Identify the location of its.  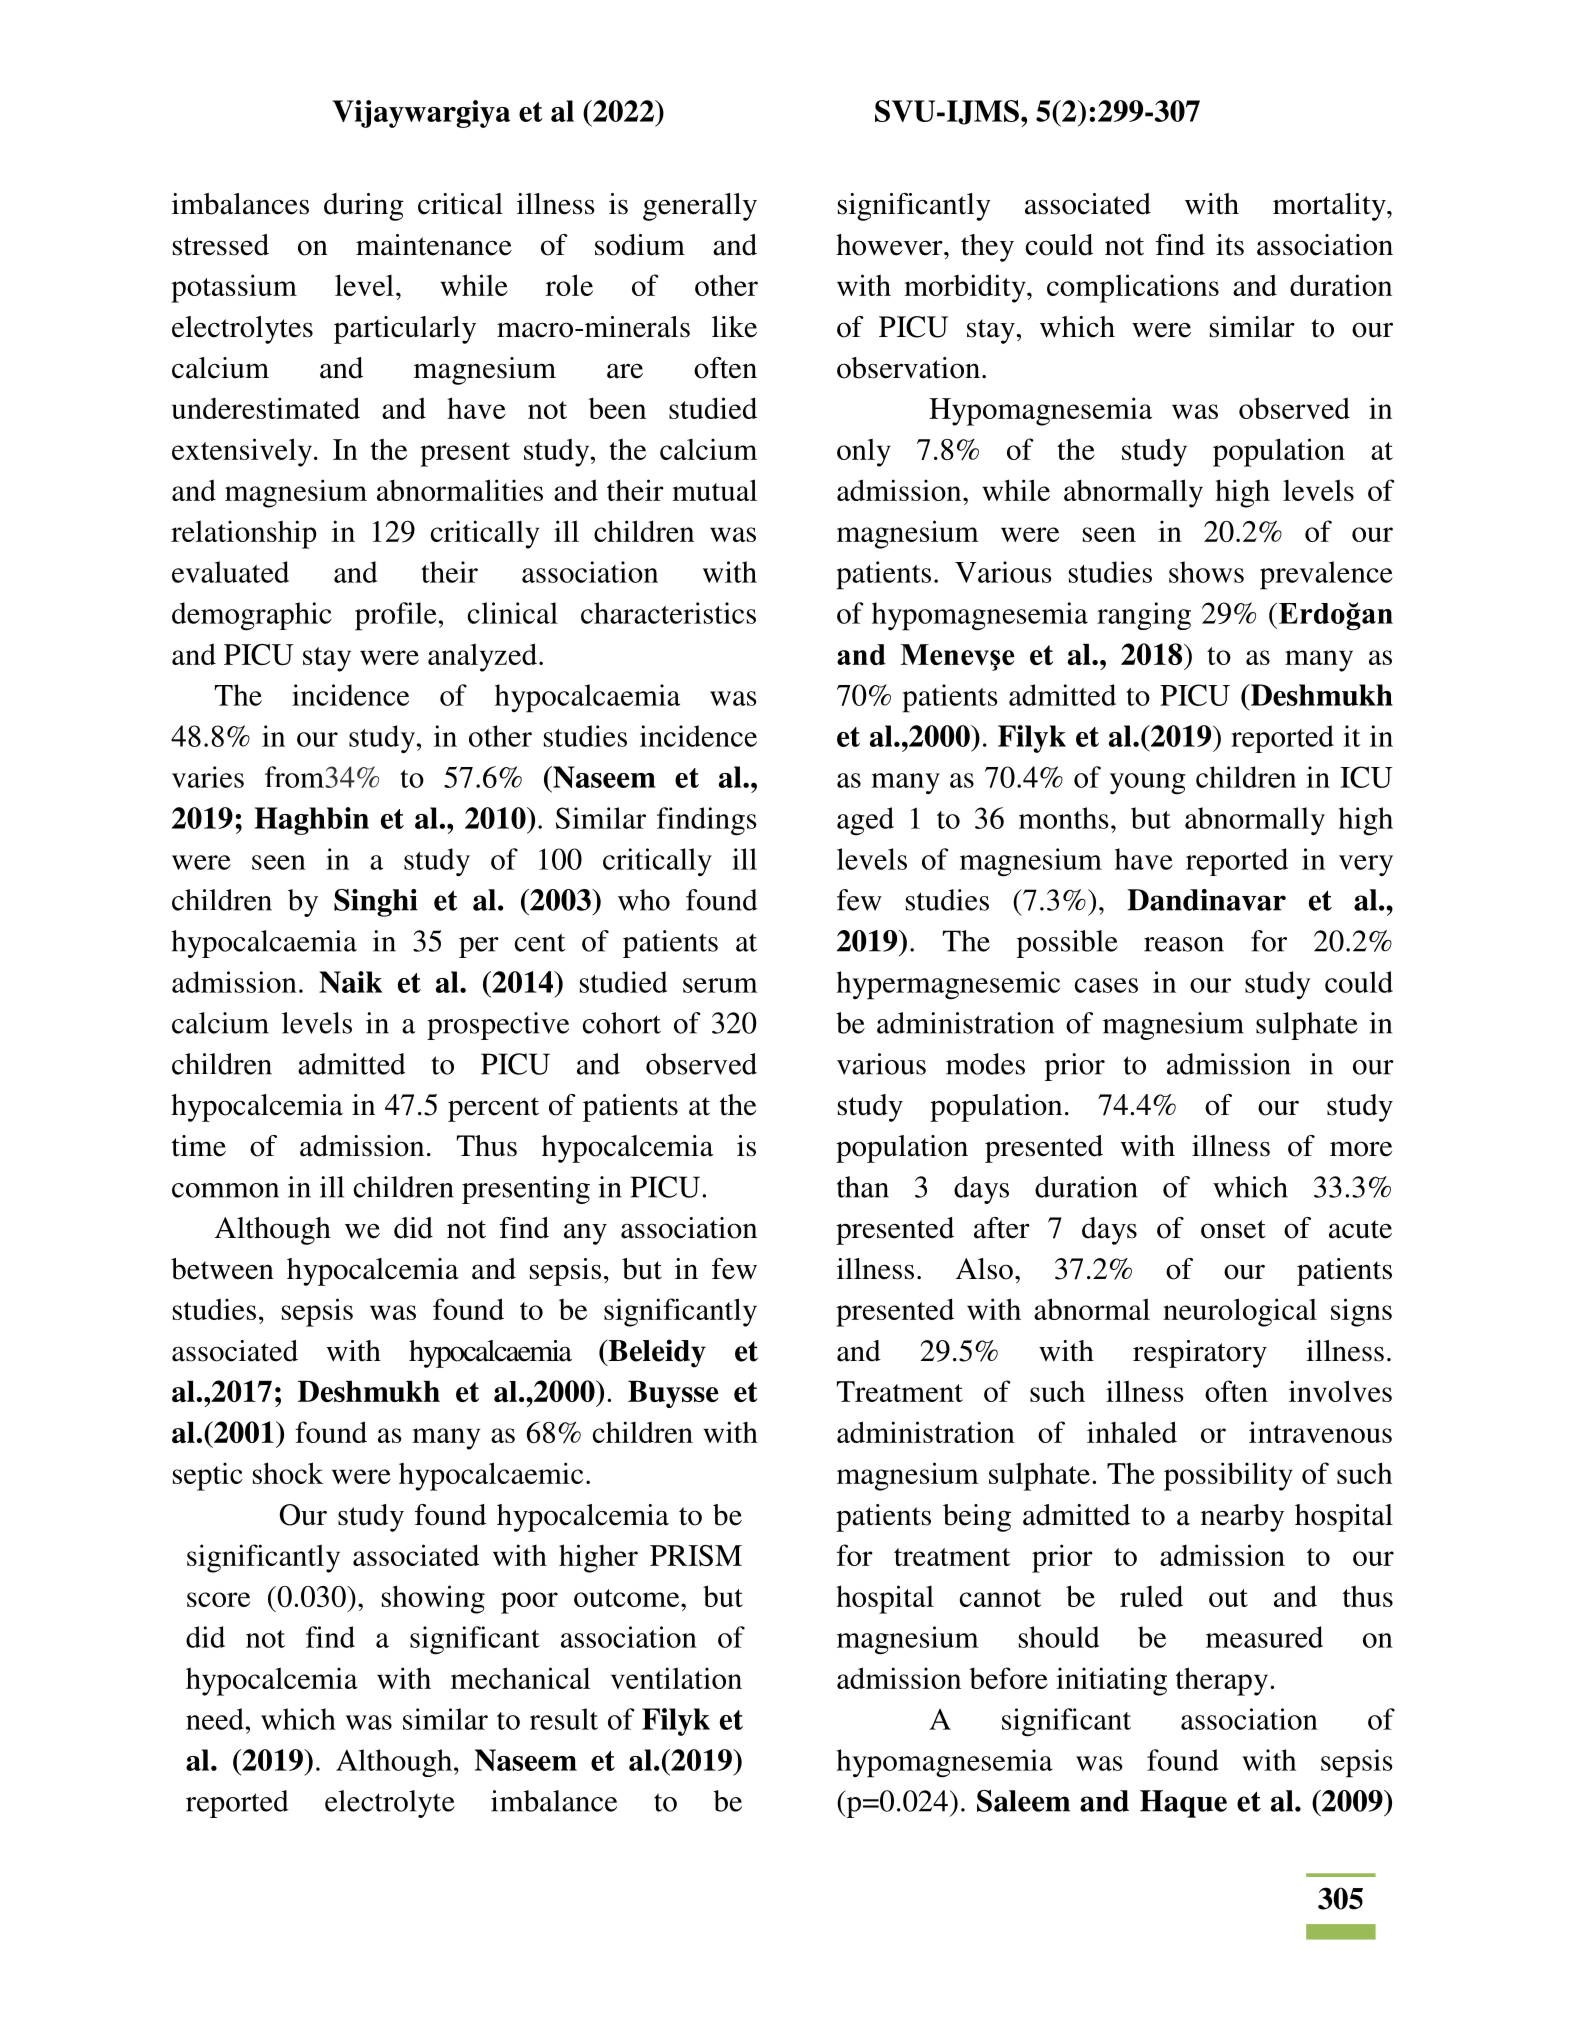
(1230, 245).
